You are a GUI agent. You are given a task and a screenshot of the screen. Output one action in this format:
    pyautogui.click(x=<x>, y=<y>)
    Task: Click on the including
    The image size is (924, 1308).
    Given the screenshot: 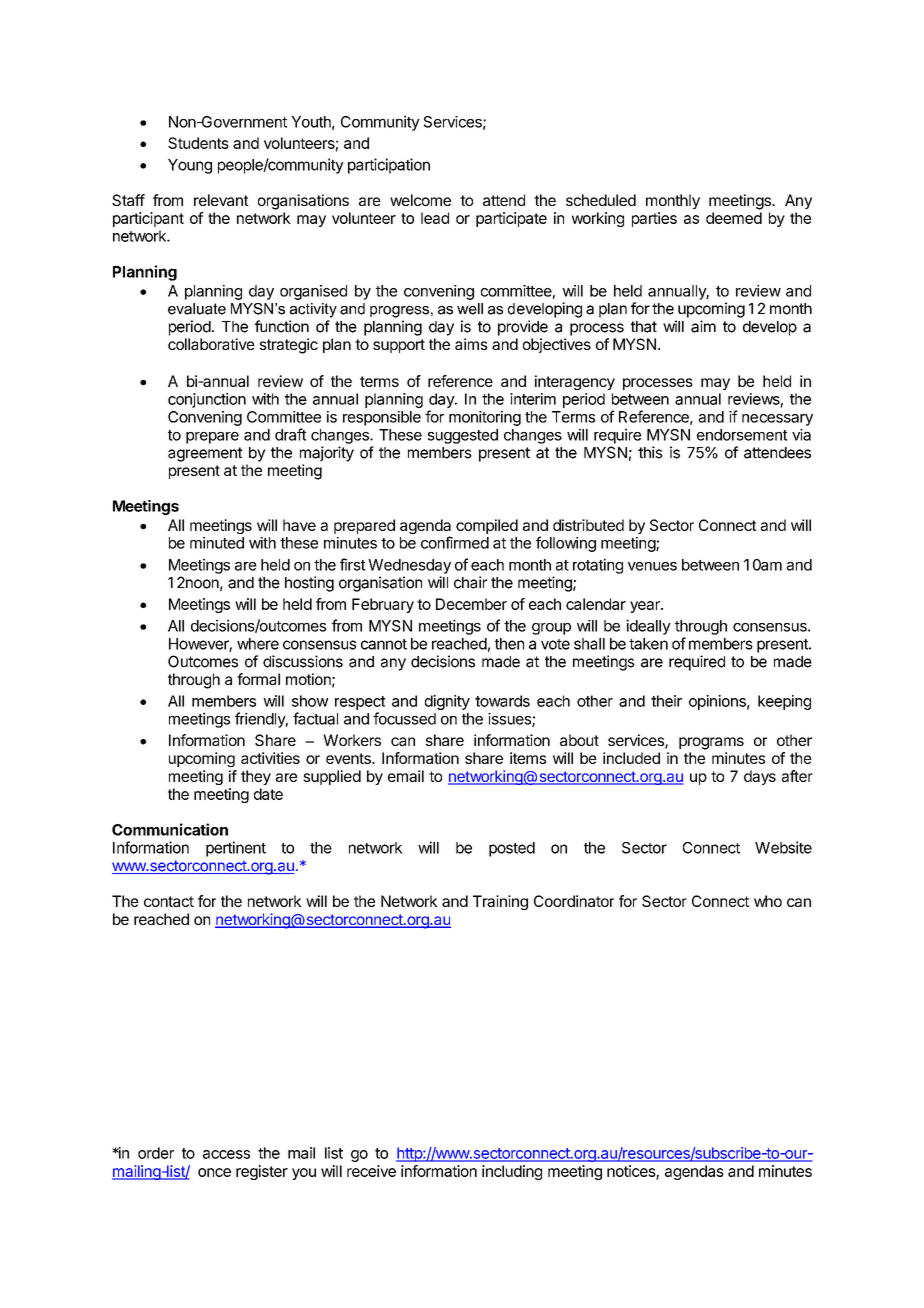 What is the action you would take?
    pyautogui.click(x=512, y=1172)
